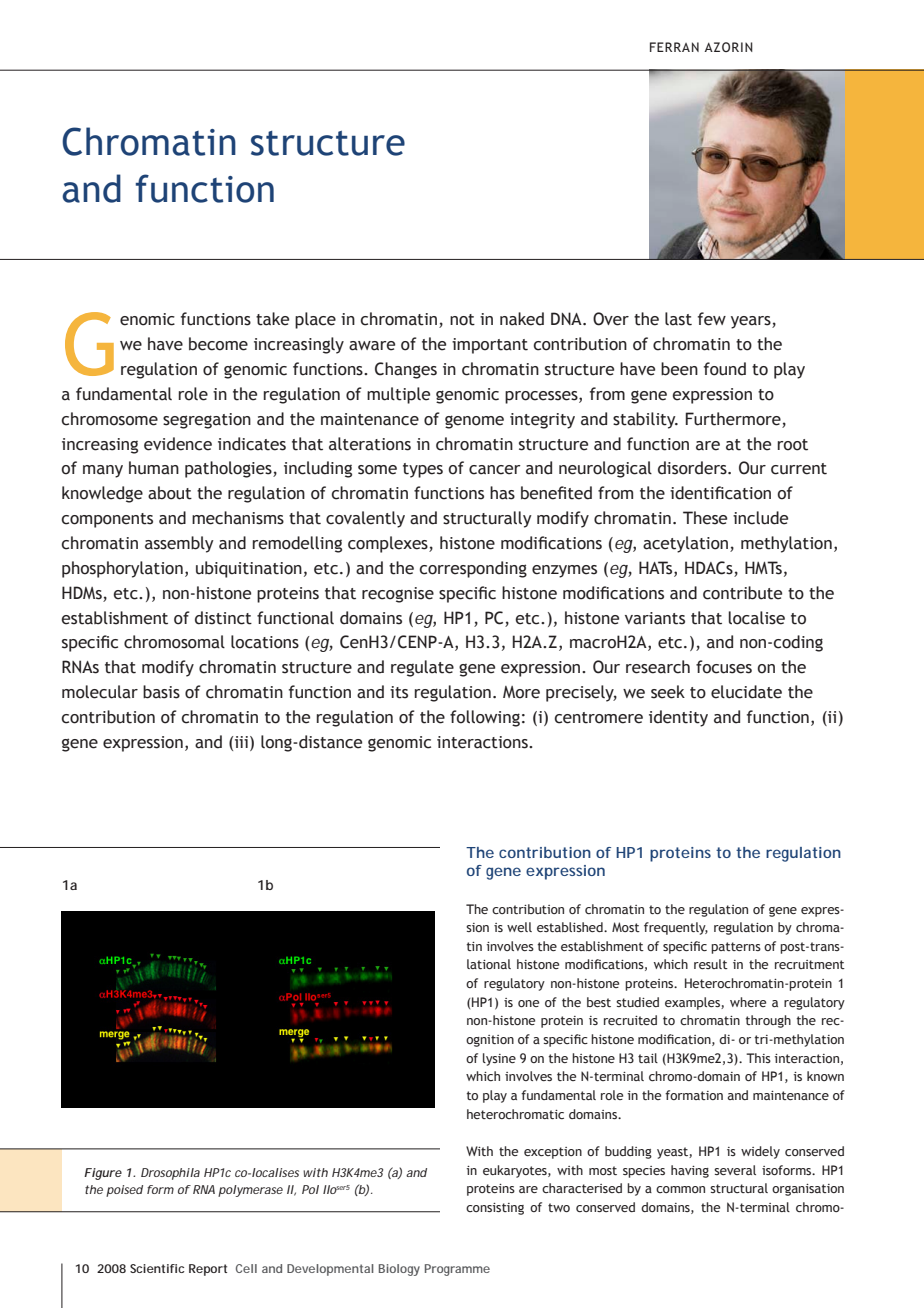  What do you see at coordinates (422, 668) in the document?
I see `regulate` at bounding box center [422, 668].
